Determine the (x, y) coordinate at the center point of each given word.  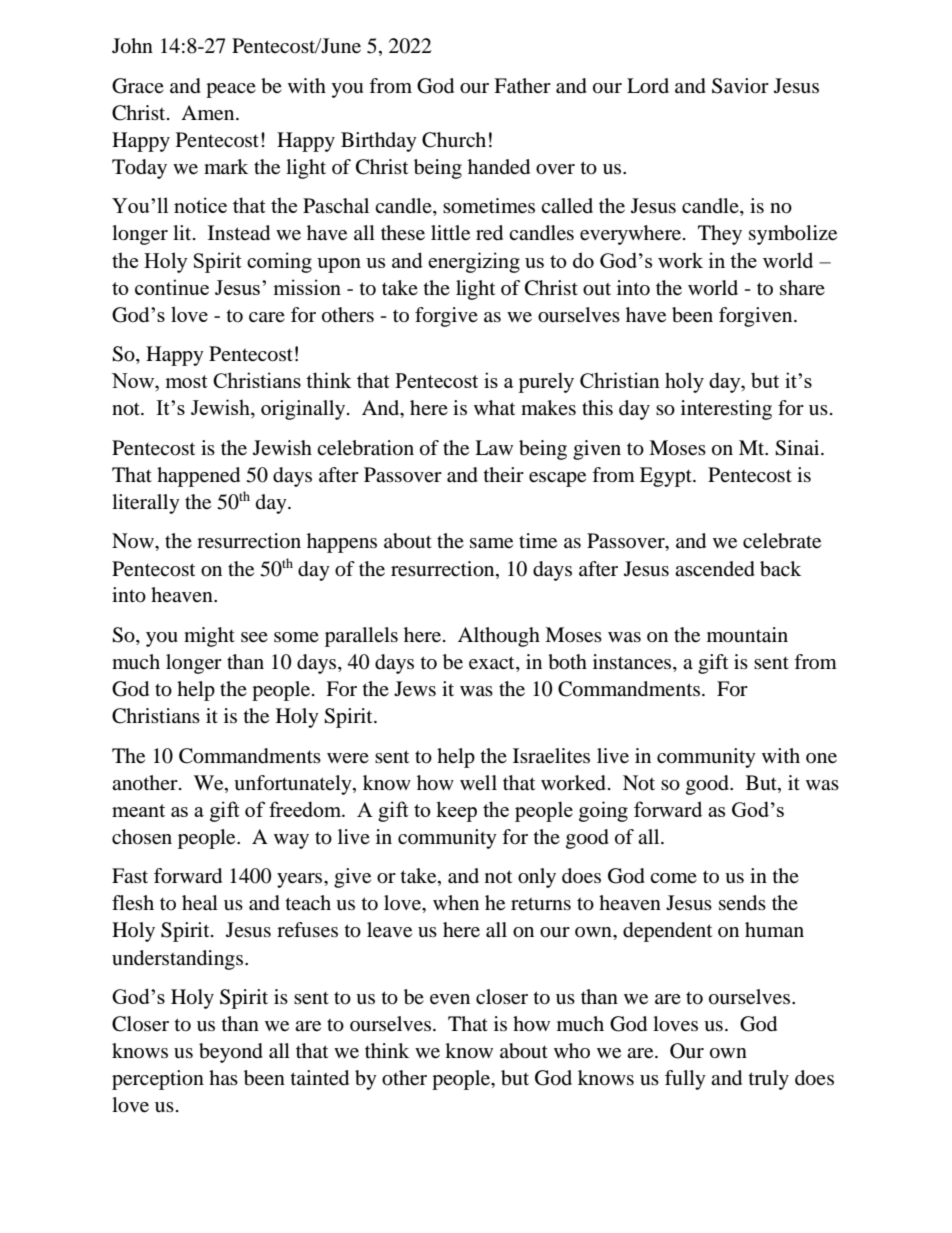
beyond (231, 1053)
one (821, 758)
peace (231, 90)
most (186, 381)
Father (522, 86)
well (478, 782)
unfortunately (294, 785)
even (450, 999)
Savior (740, 86)
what (494, 408)
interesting (726, 410)
